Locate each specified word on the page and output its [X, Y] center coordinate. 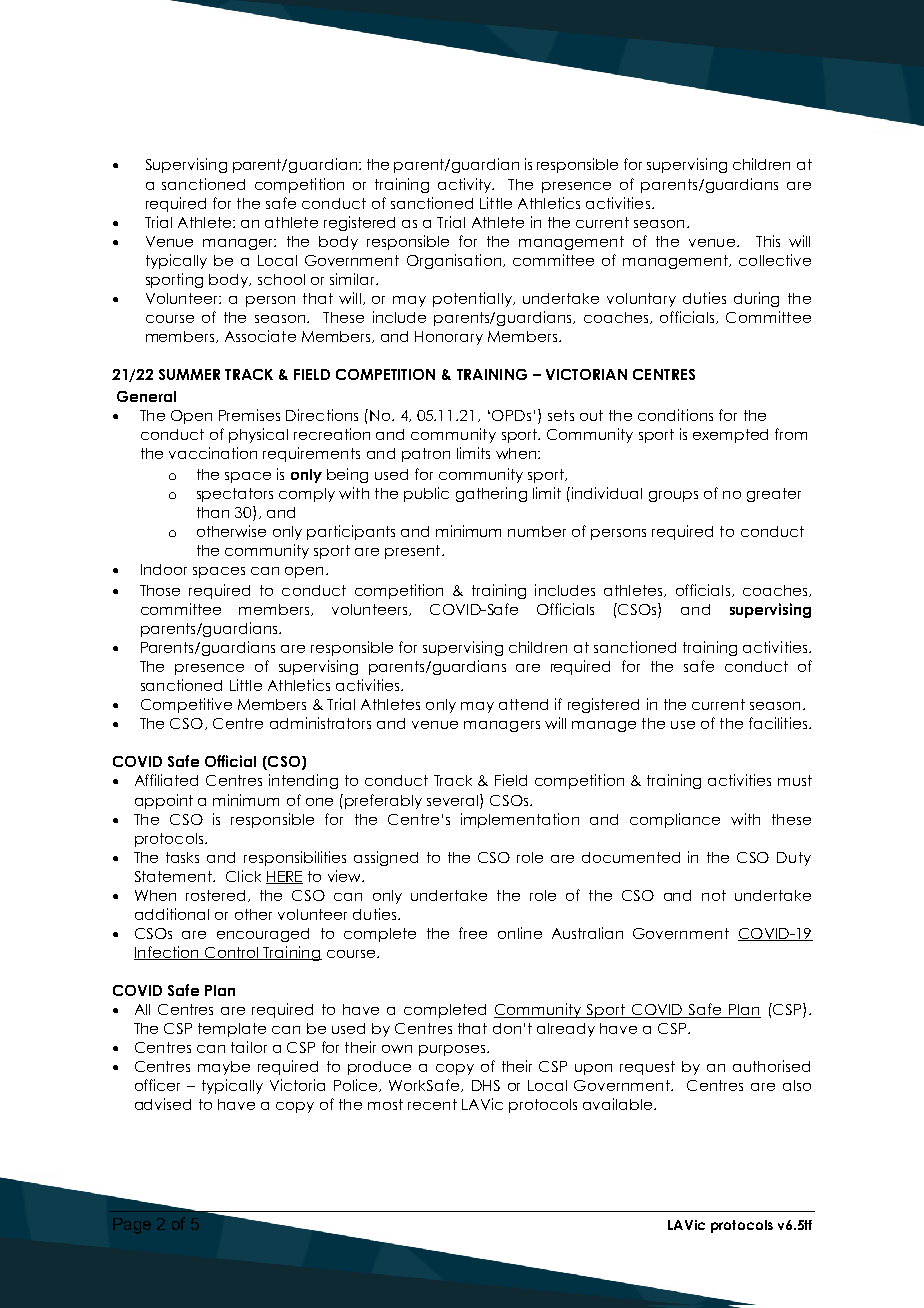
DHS [486, 1085]
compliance [675, 820]
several [454, 800]
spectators [235, 495]
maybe [224, 1068]
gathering [491, 494]
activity [465, 185]
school [281, 279]
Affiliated [166, 780]
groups [673, 496]
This [768, 241]
